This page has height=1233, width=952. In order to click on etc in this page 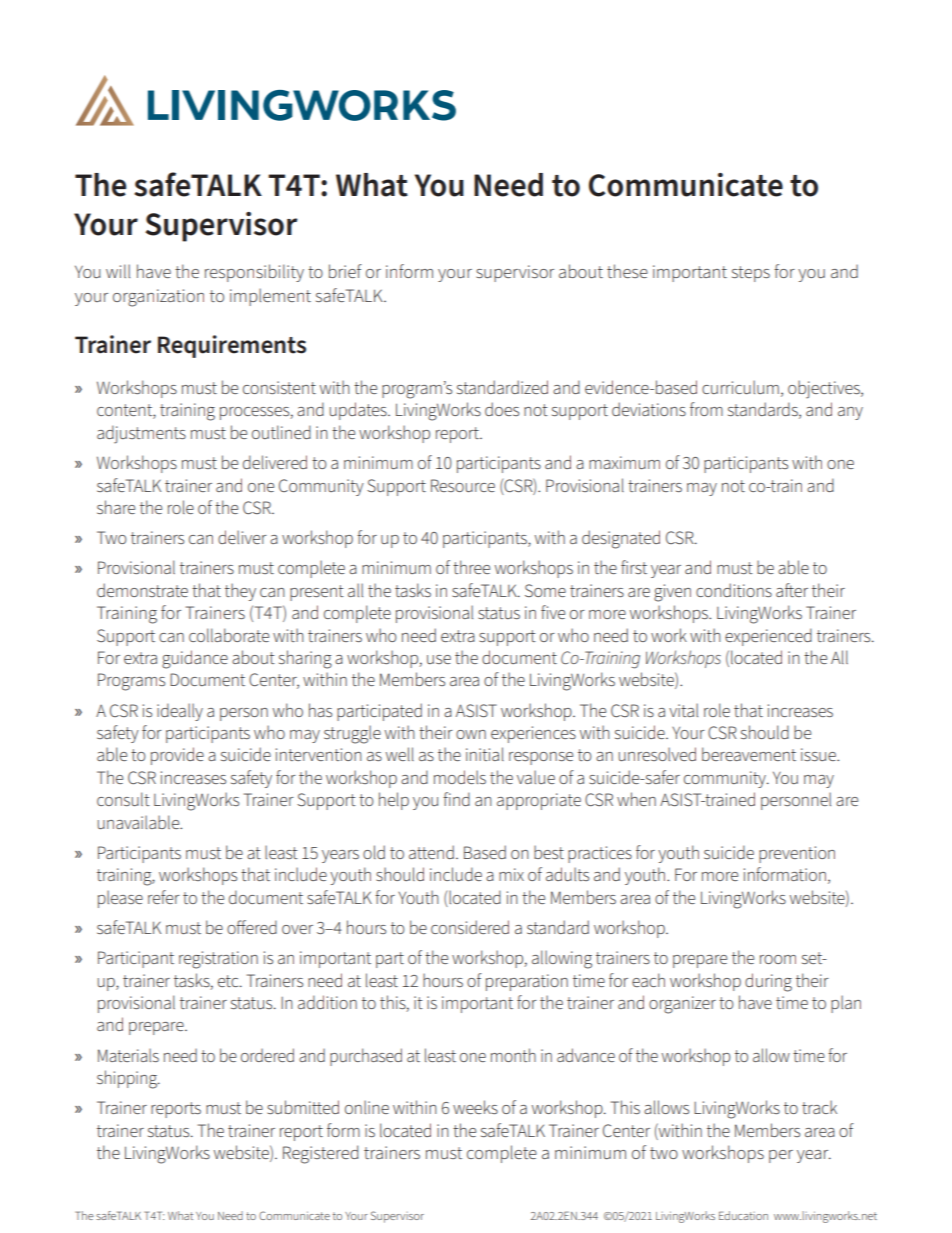, I will do `click(229, 981)`.
